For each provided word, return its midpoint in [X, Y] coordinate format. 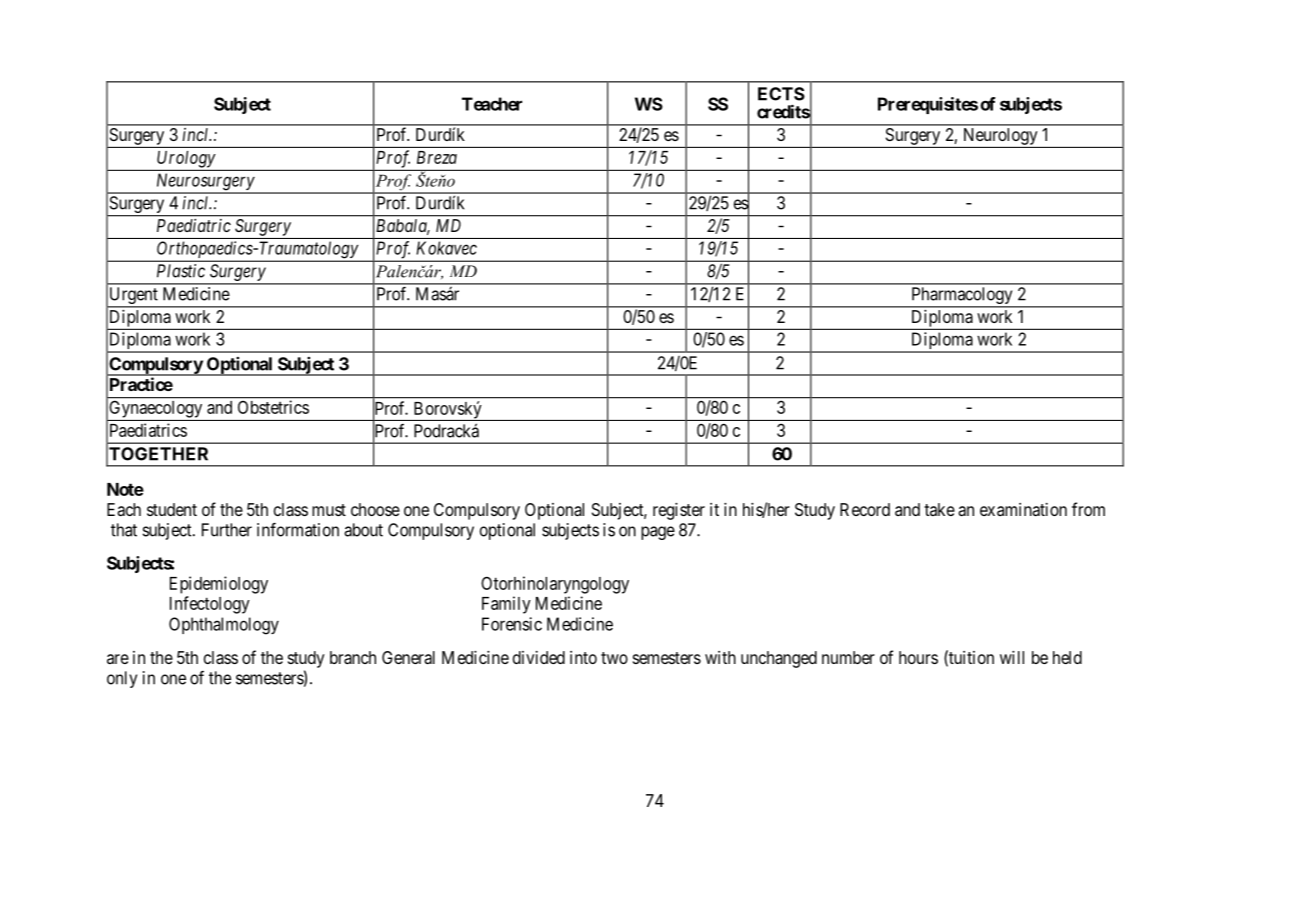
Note [125, 489]
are [118, 659]
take [939, 509]
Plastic [181, 271]
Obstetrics [273, 407]
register [679, 511]
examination [1023, 509]
